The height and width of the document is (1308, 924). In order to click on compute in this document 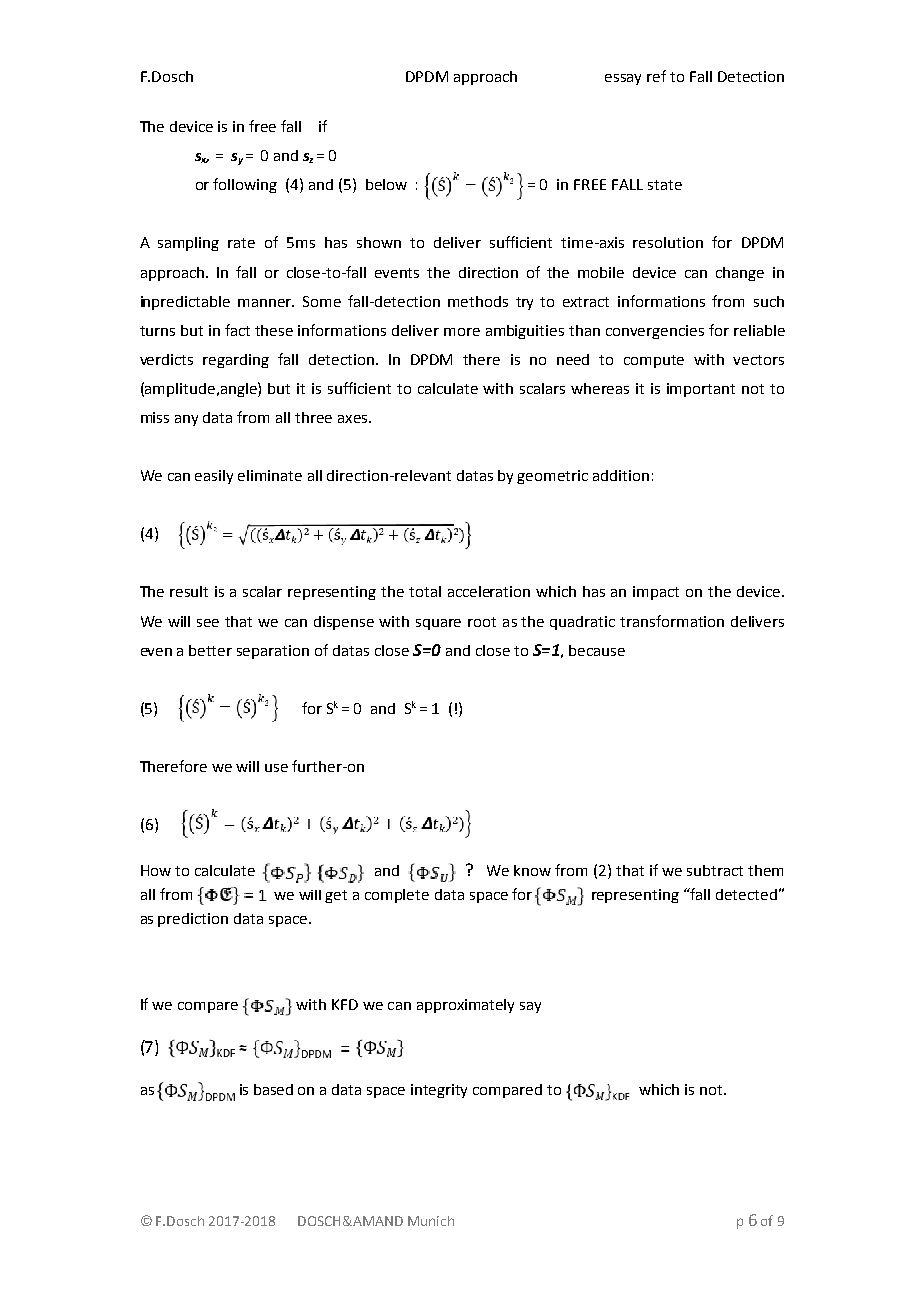, I will do `click(654, 361)`.
